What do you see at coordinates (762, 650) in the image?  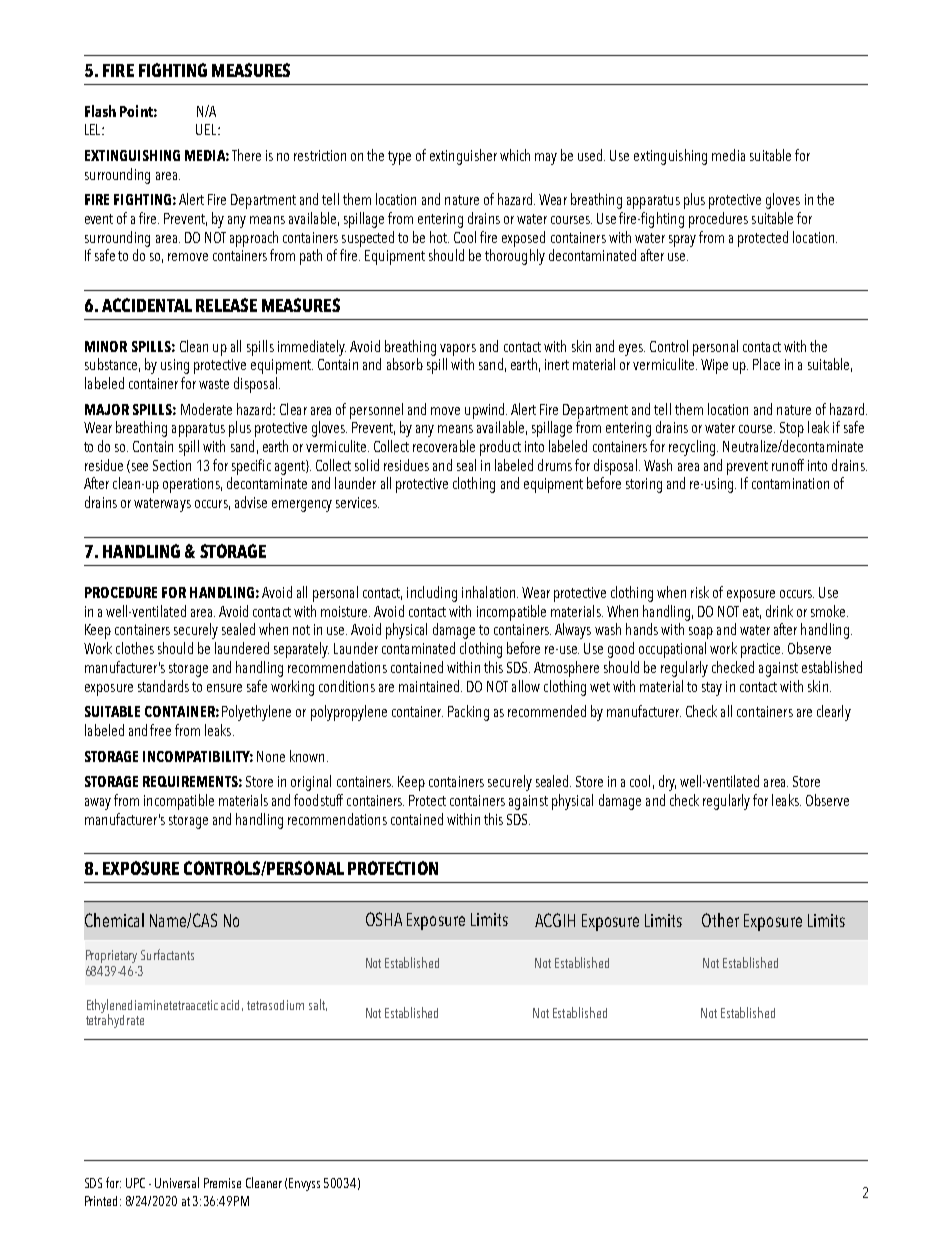 I see `practice` at bounding box center [762, 650].
